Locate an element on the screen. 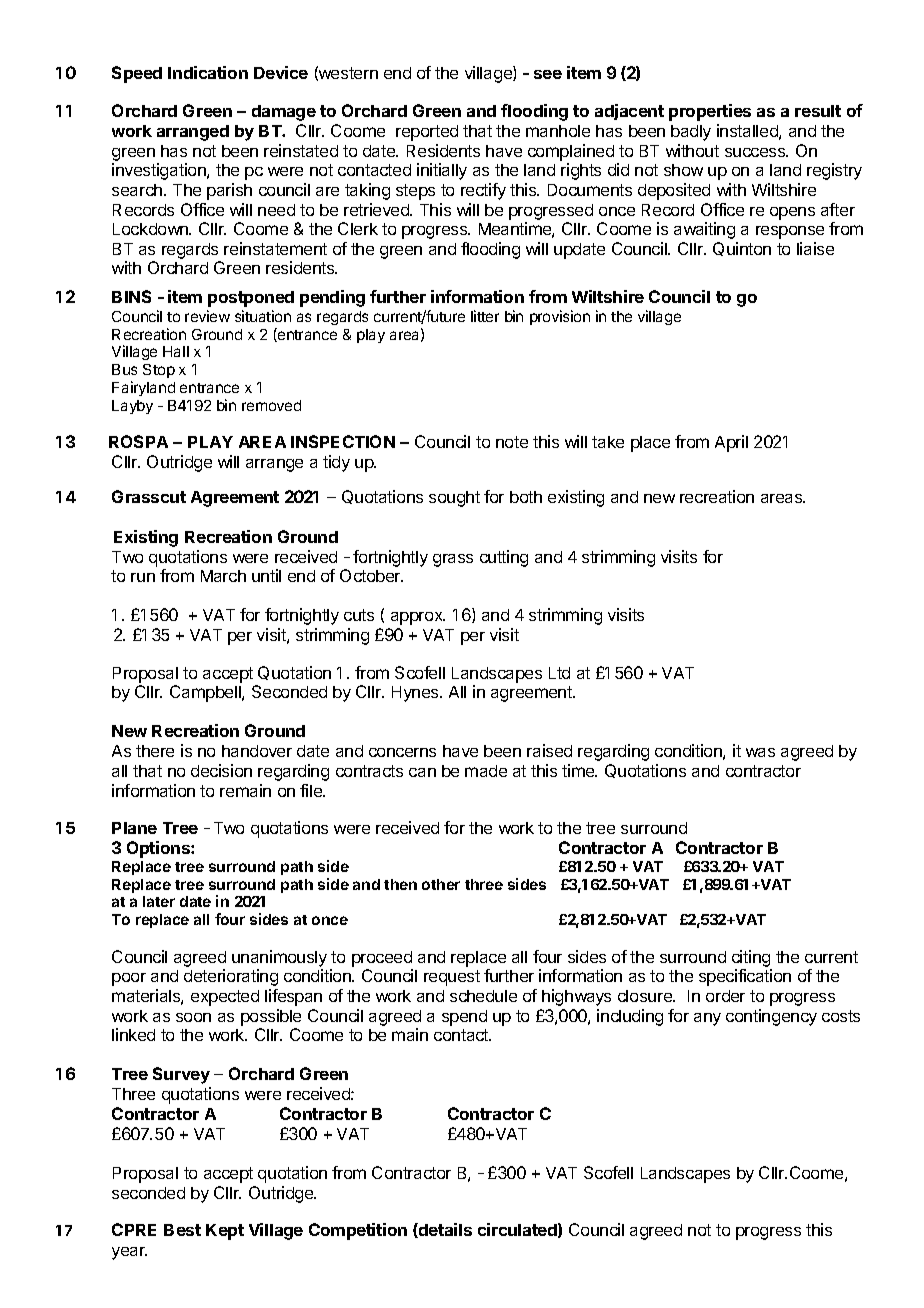 Image resolution: width=924 pixels, height=1308 pixels. properties is located at coordinates (710, 112).
